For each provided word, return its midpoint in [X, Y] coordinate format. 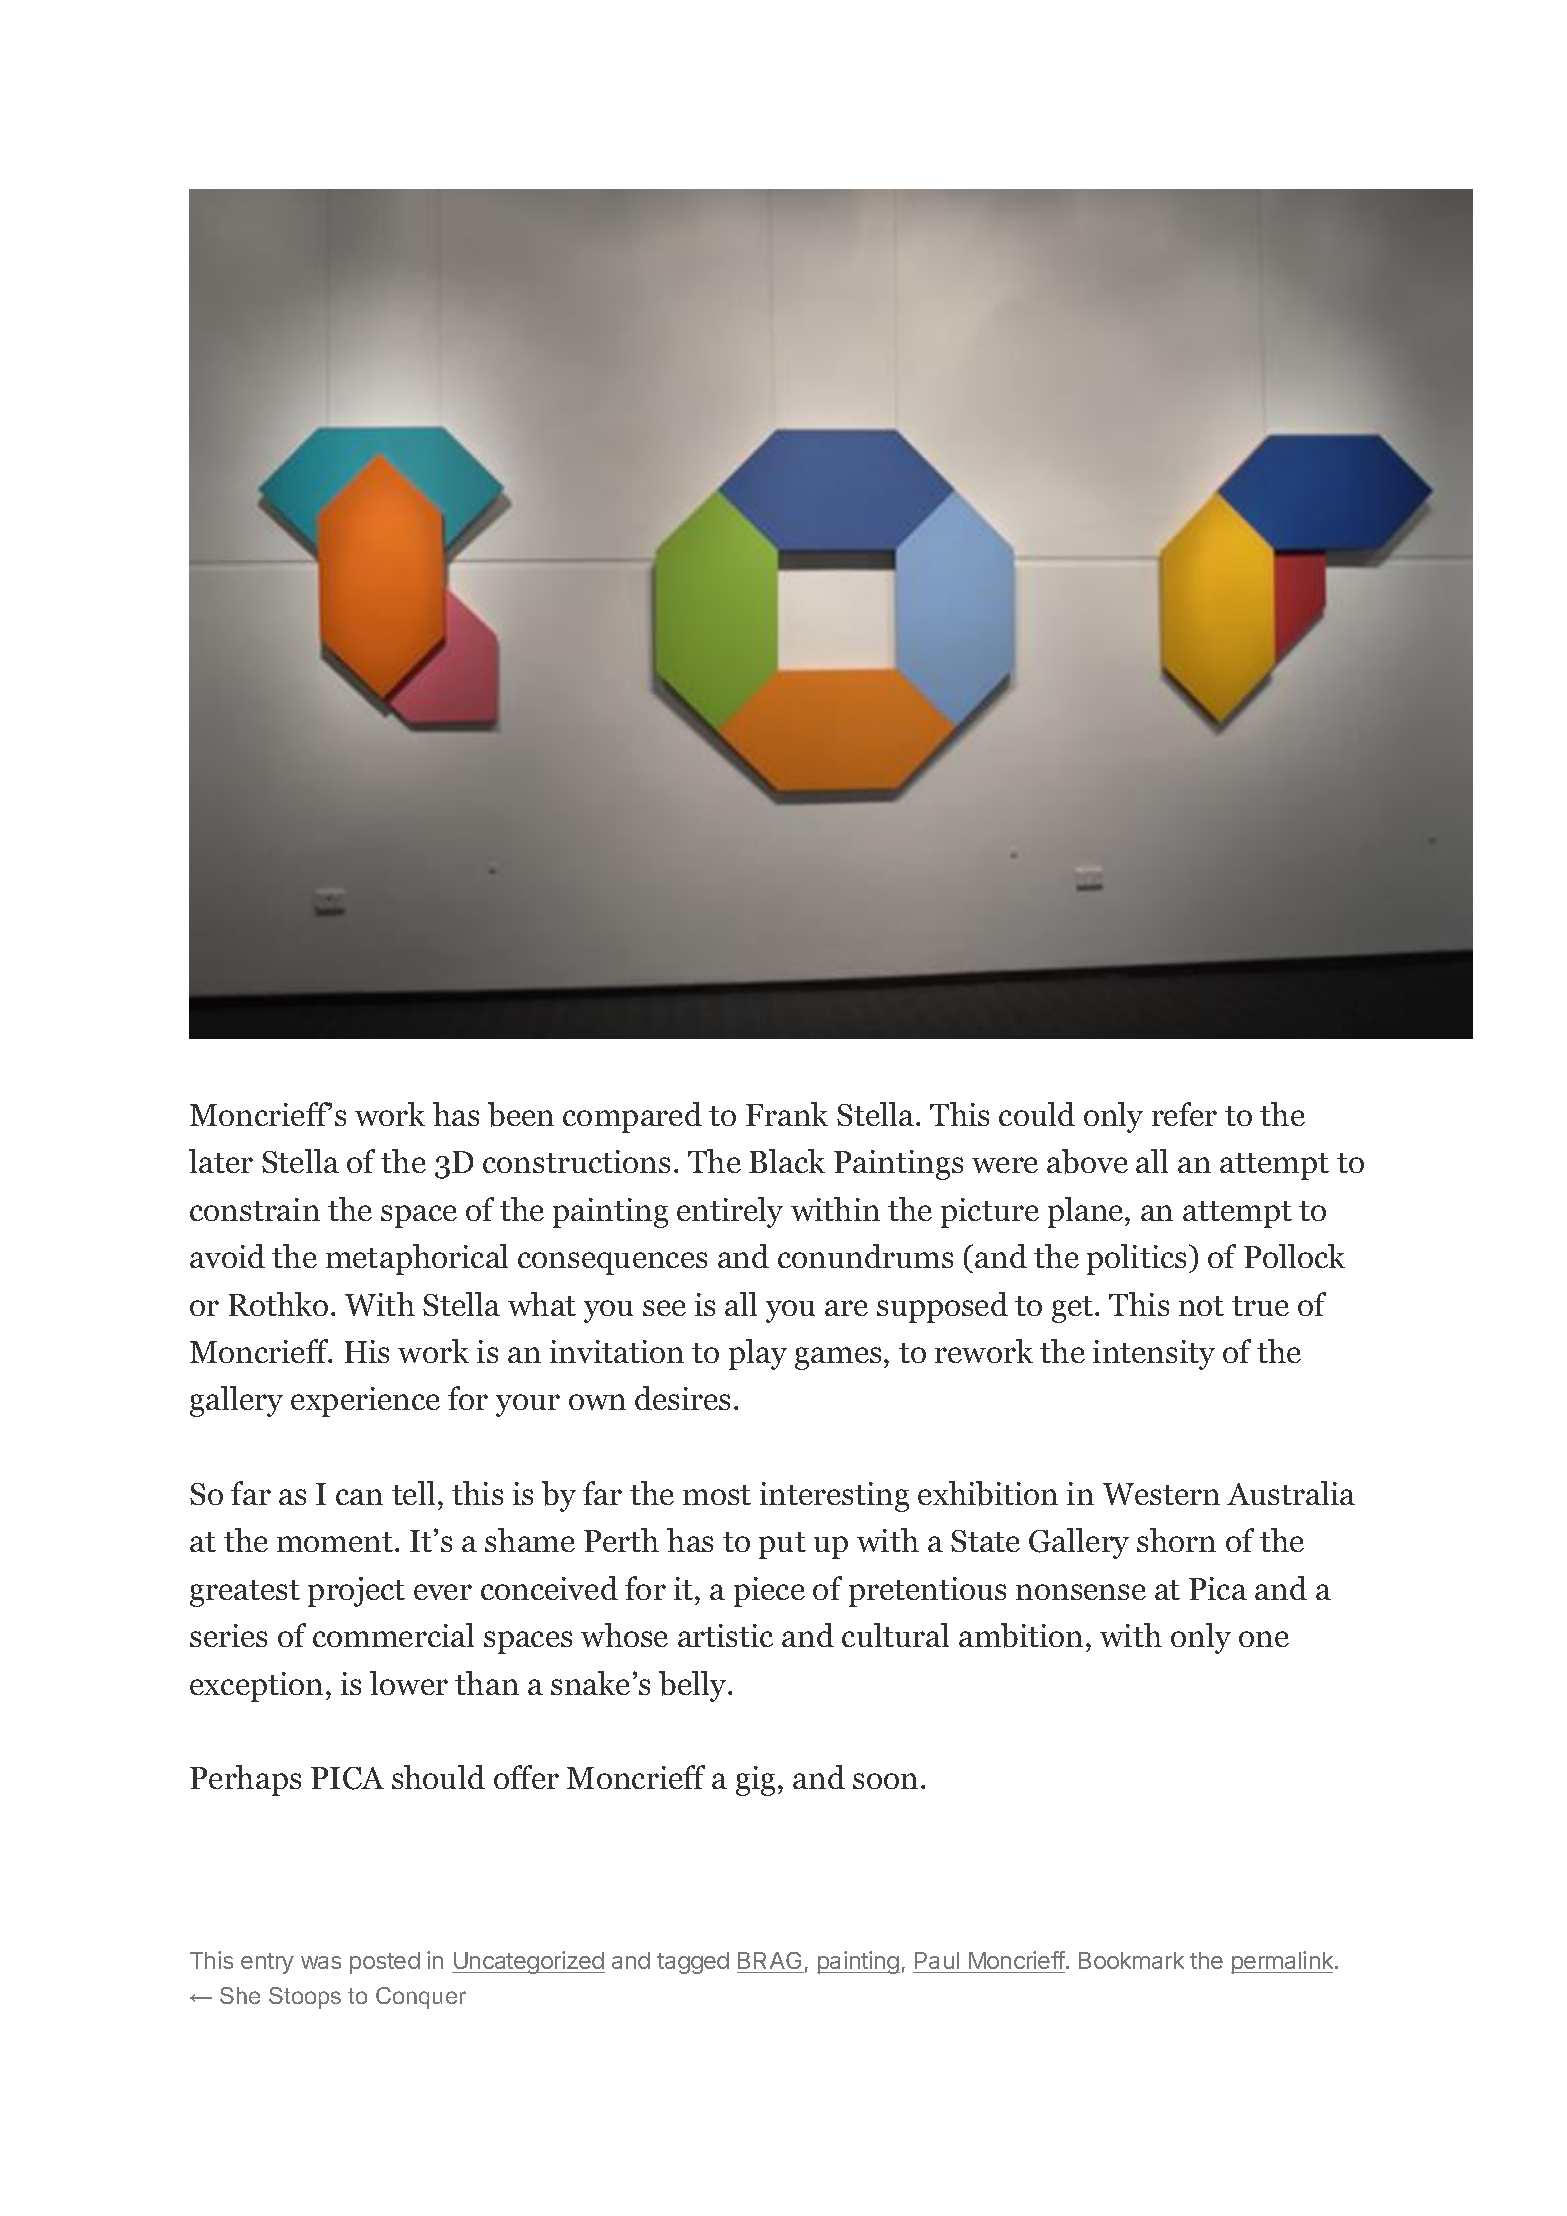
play [758, 1354]
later [221, 1161]
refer [1184, 1114]
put [782, 1545]
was [321, 1962]
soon [885, 1781]
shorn [1176, 1540]
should [438, 1777]
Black [787, 1161]
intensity [1154, 1355]
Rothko [278, 1304]
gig [755, 1781]
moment [336, 1542]
